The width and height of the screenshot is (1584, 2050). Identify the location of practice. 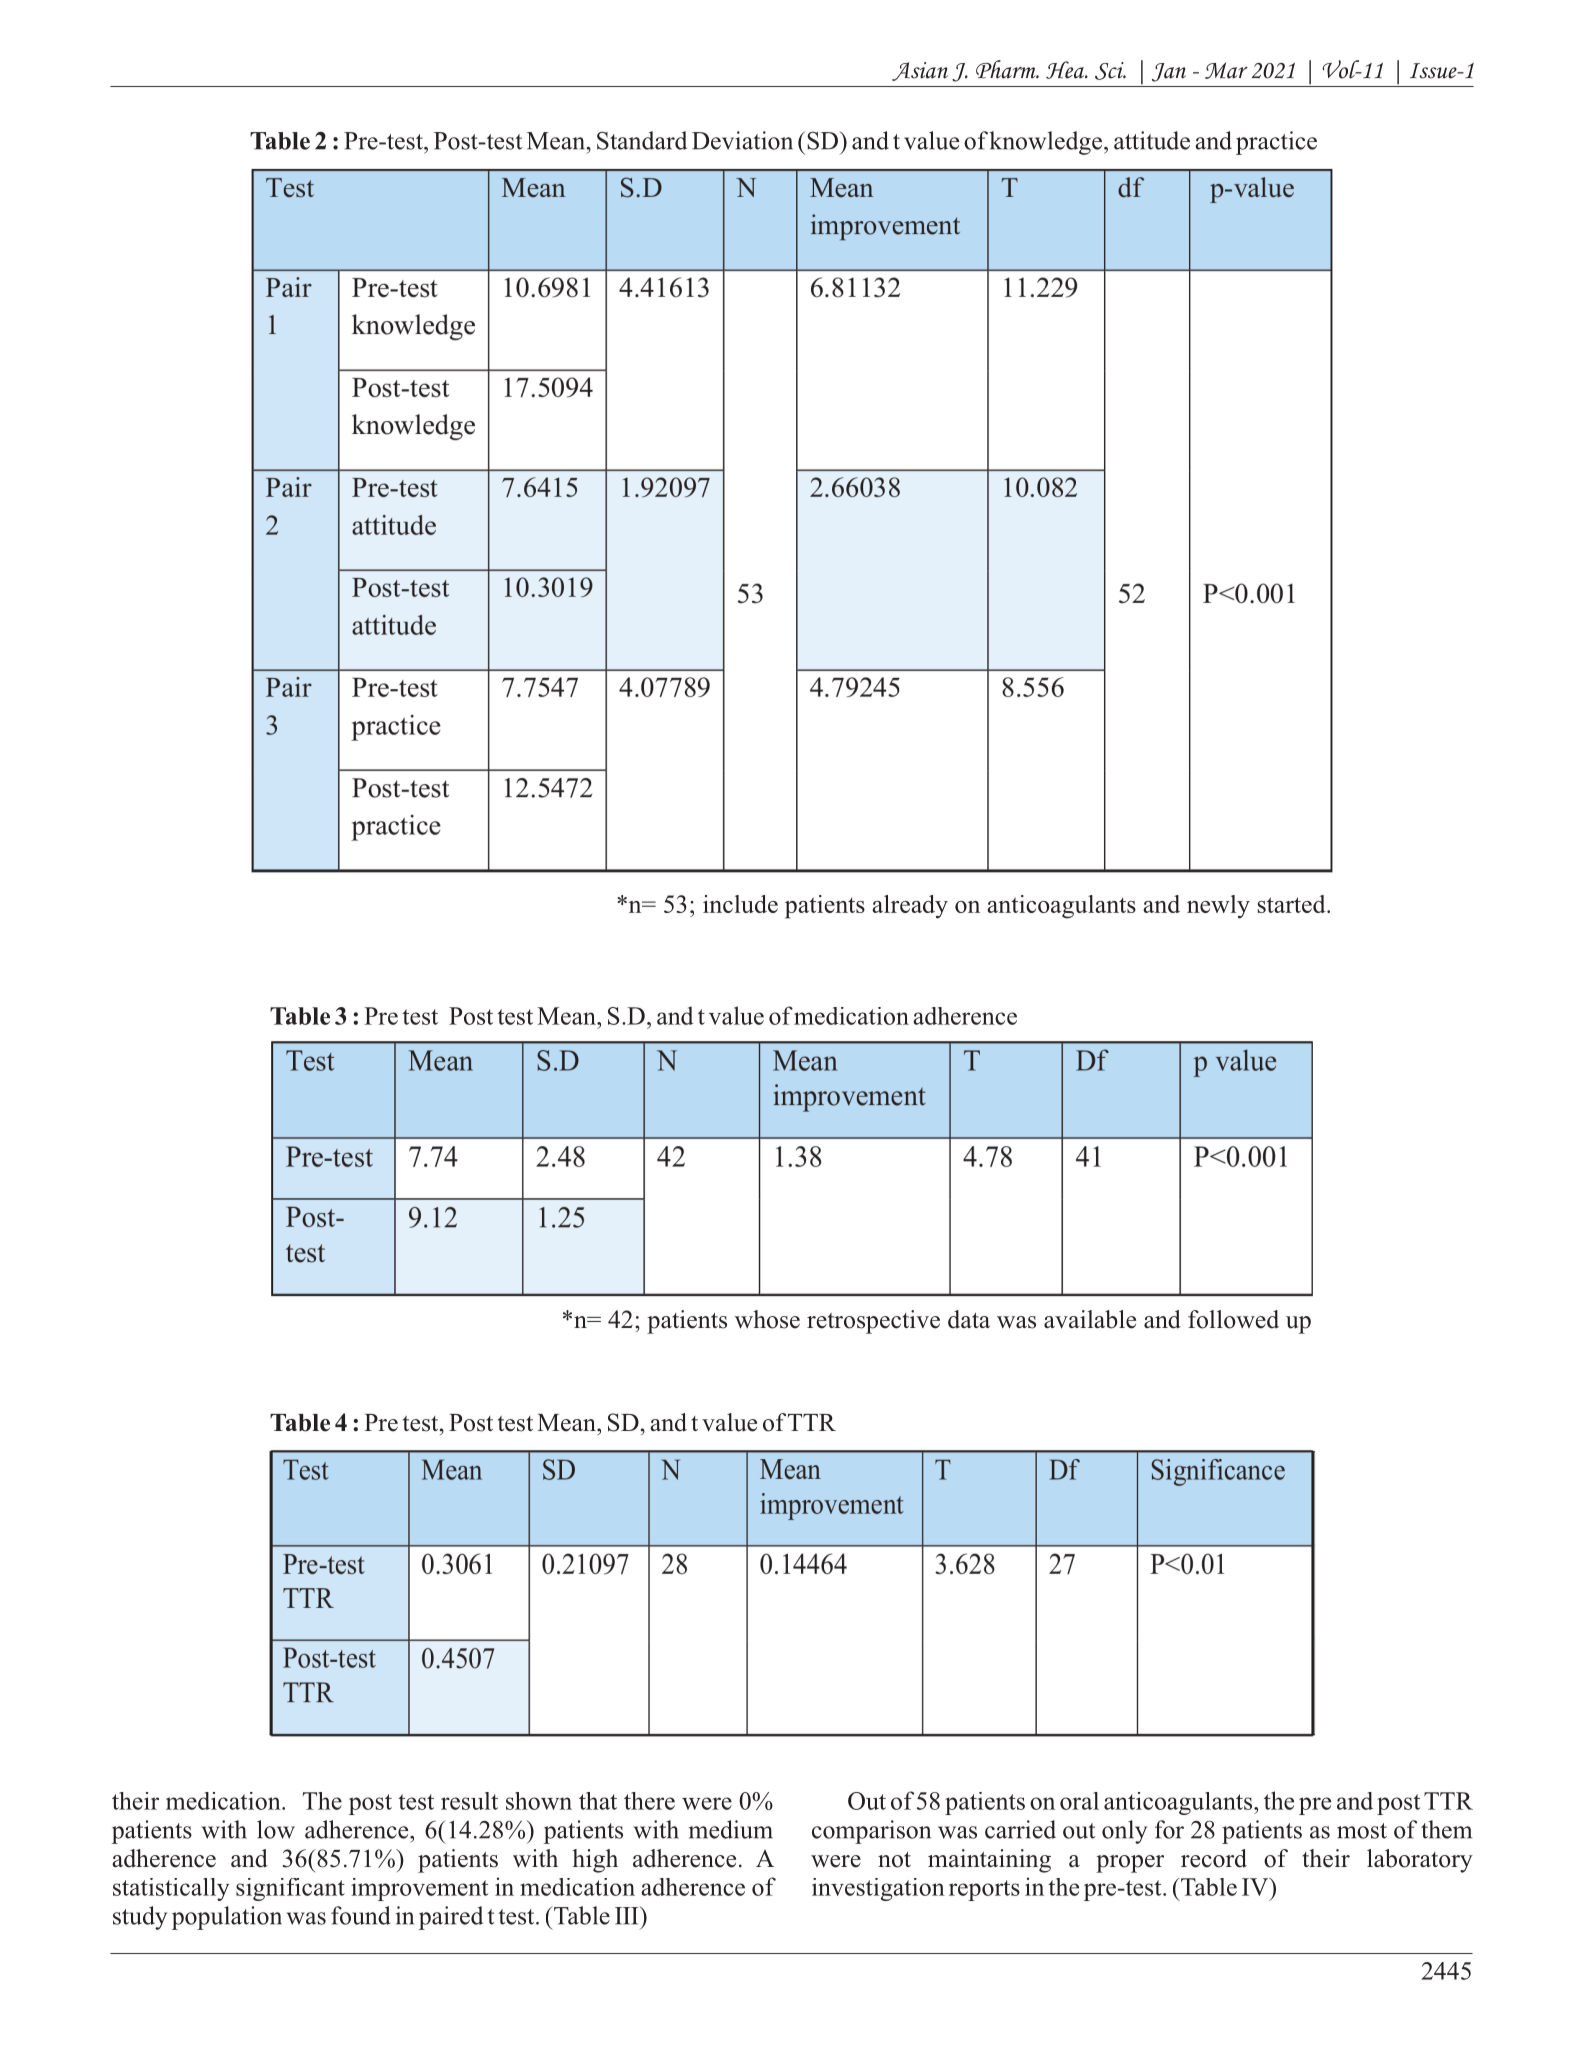
(1276, 143).
